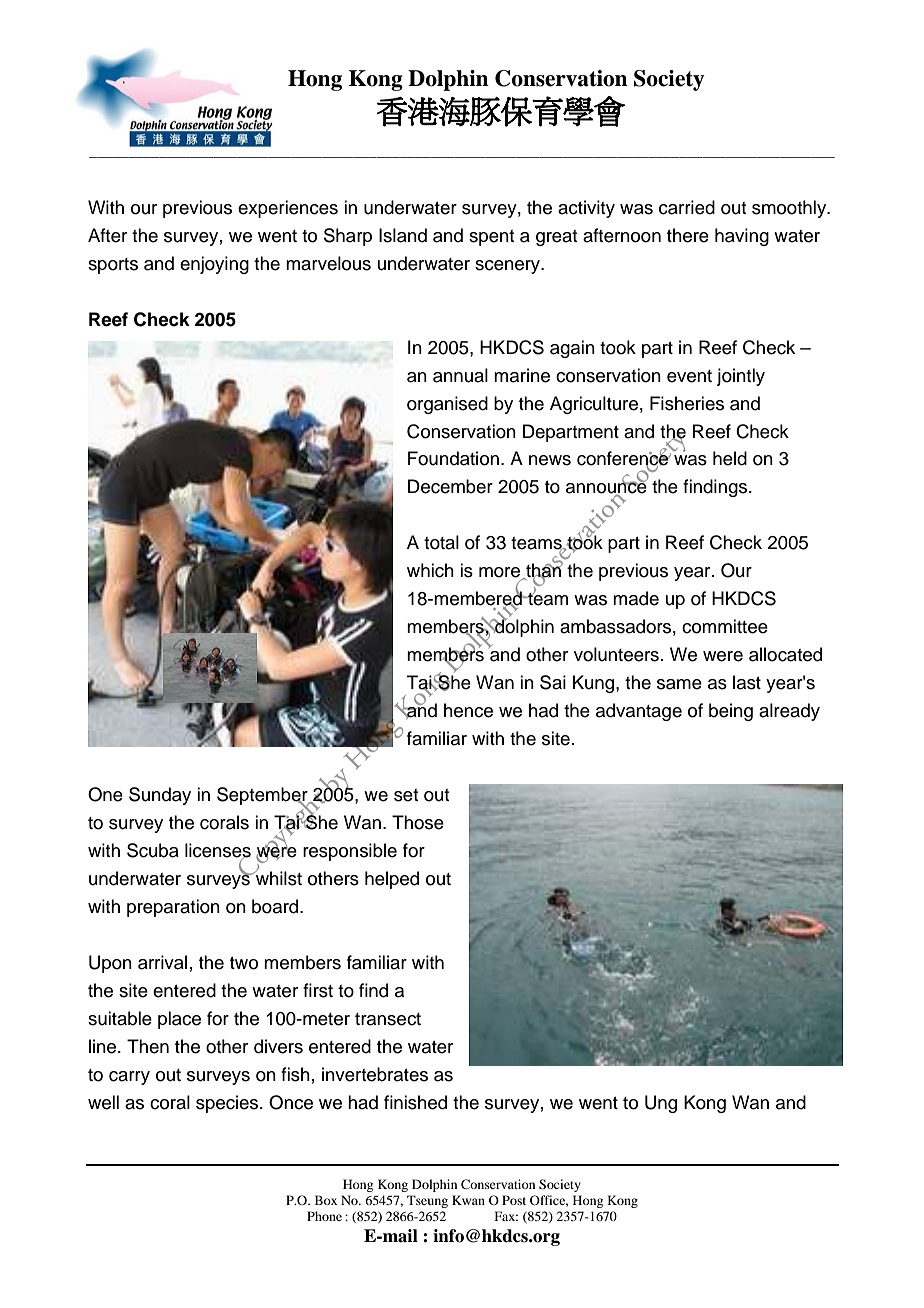  Describe the element at coordinates (468, 1200) in the screenshot. I see `Kwan` at that location.
